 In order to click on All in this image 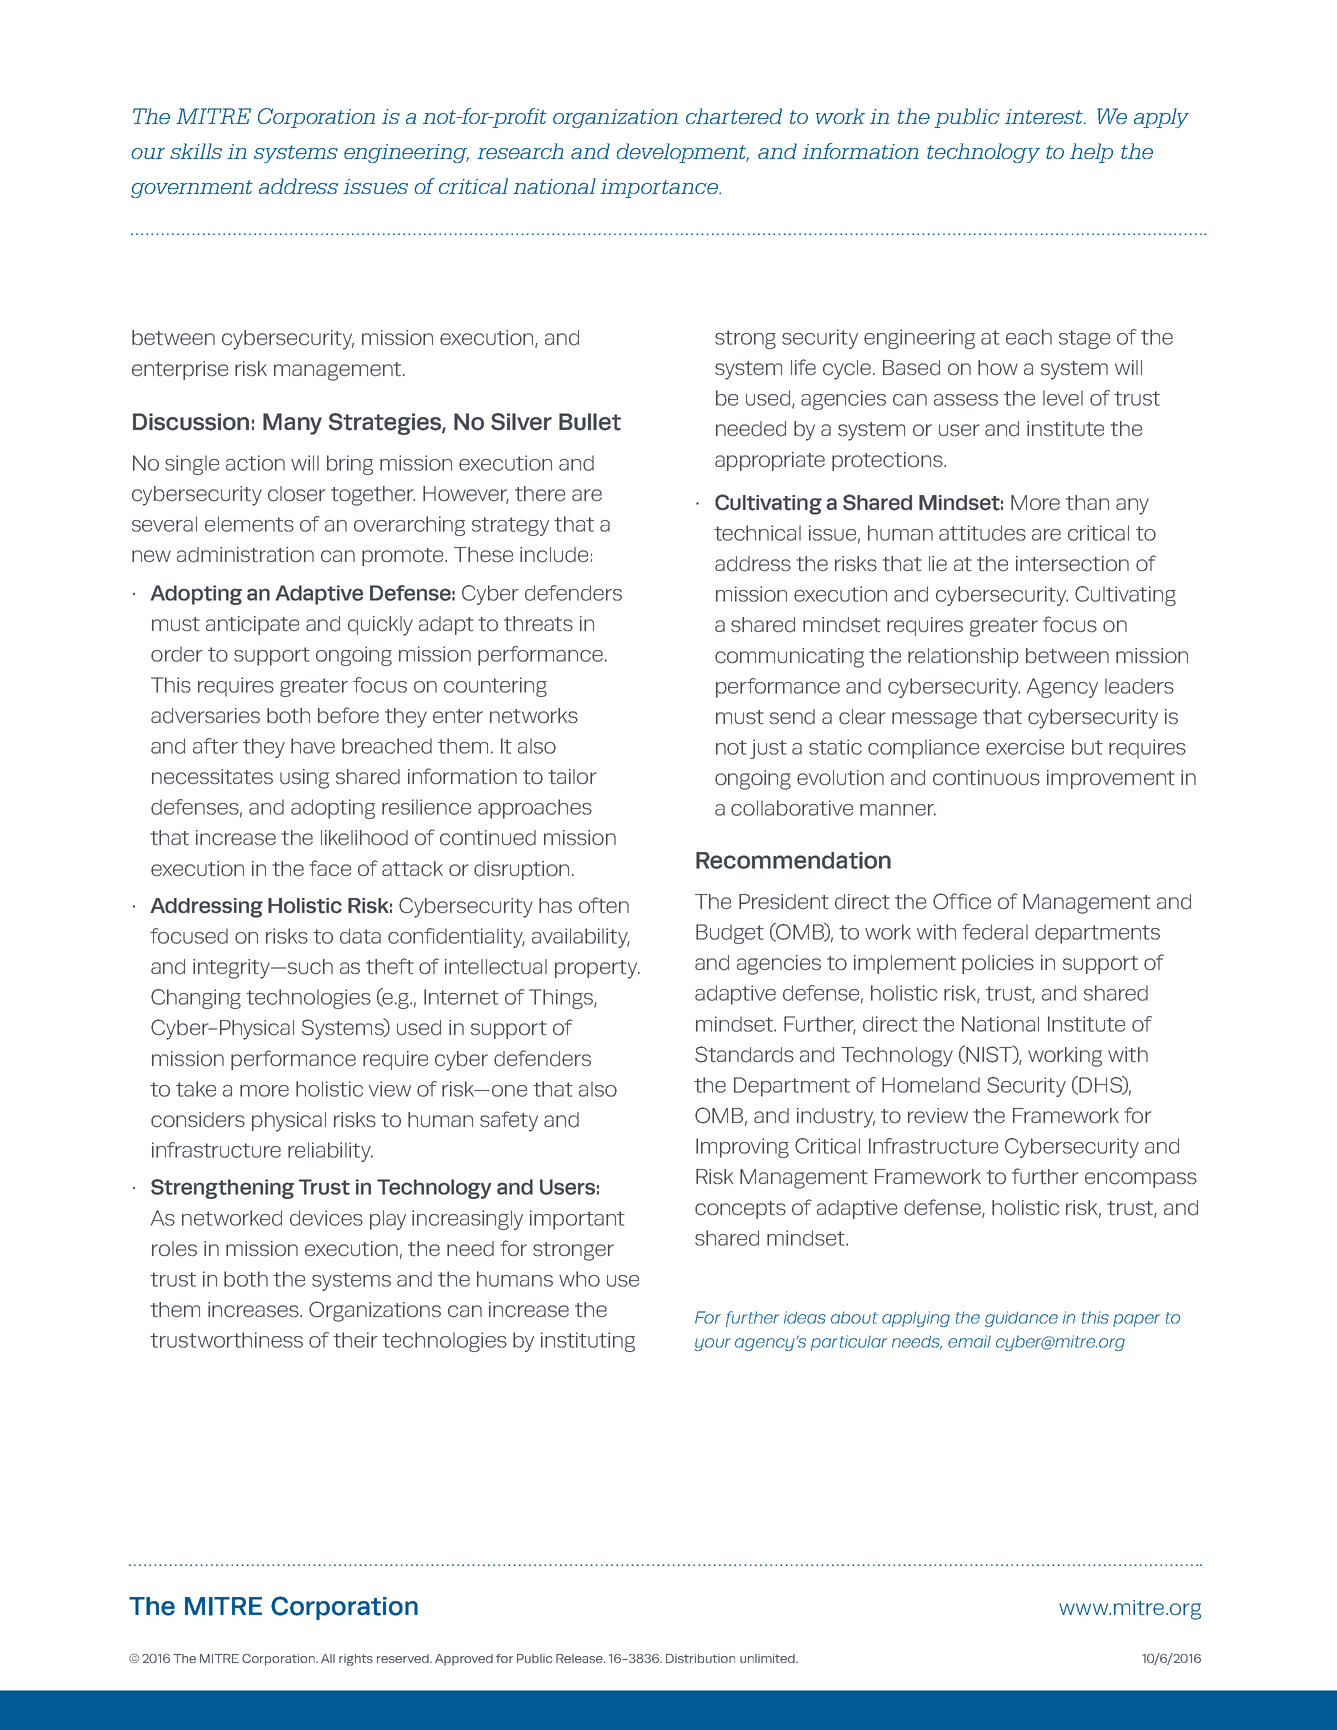, I will do `click(328, 1658)`.
